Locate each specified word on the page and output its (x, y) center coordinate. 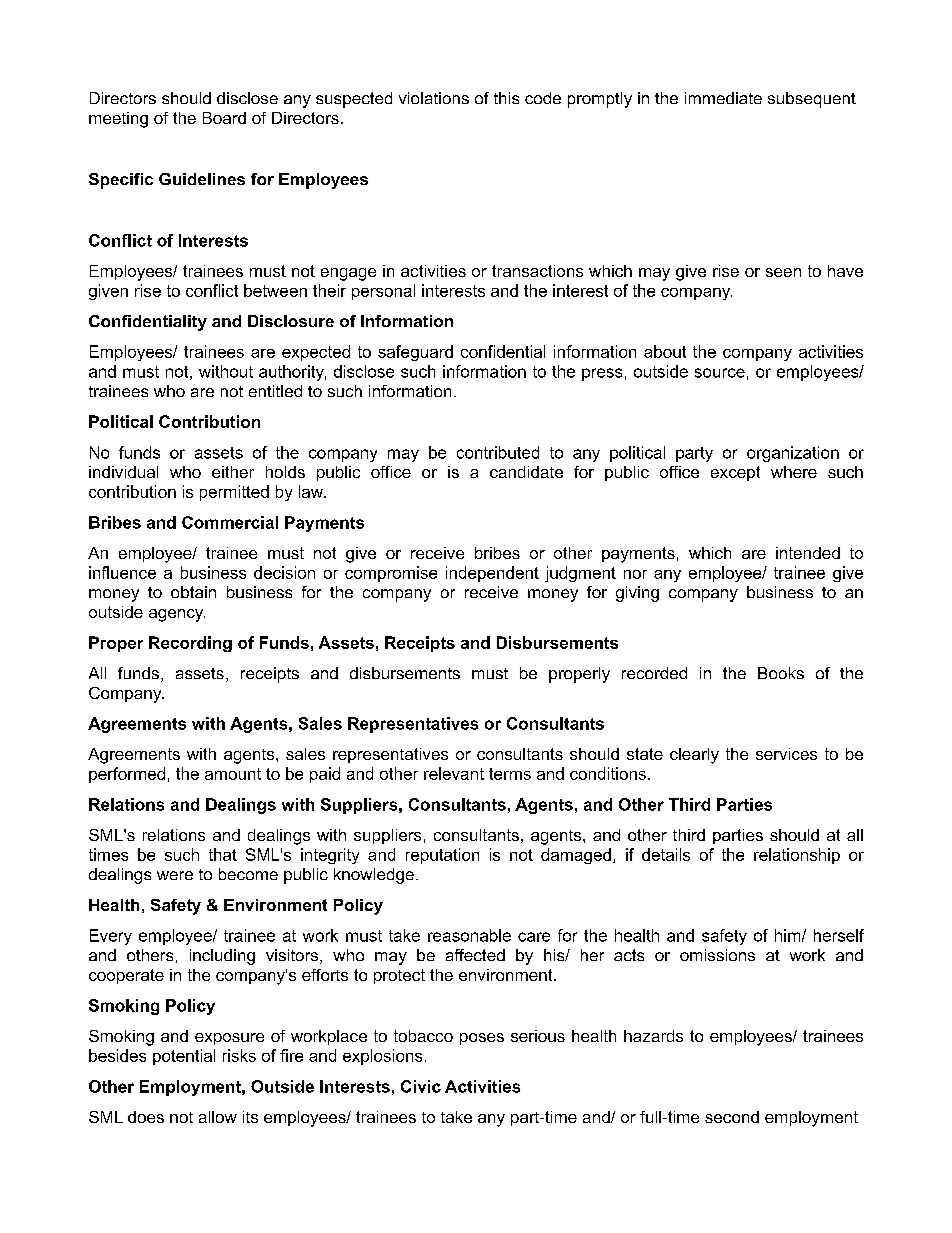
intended (808, 553)
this (506, 98)
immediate (723, 98)
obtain (193, 592)
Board (224, 118)
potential (184, 1057)
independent (492, 574)
